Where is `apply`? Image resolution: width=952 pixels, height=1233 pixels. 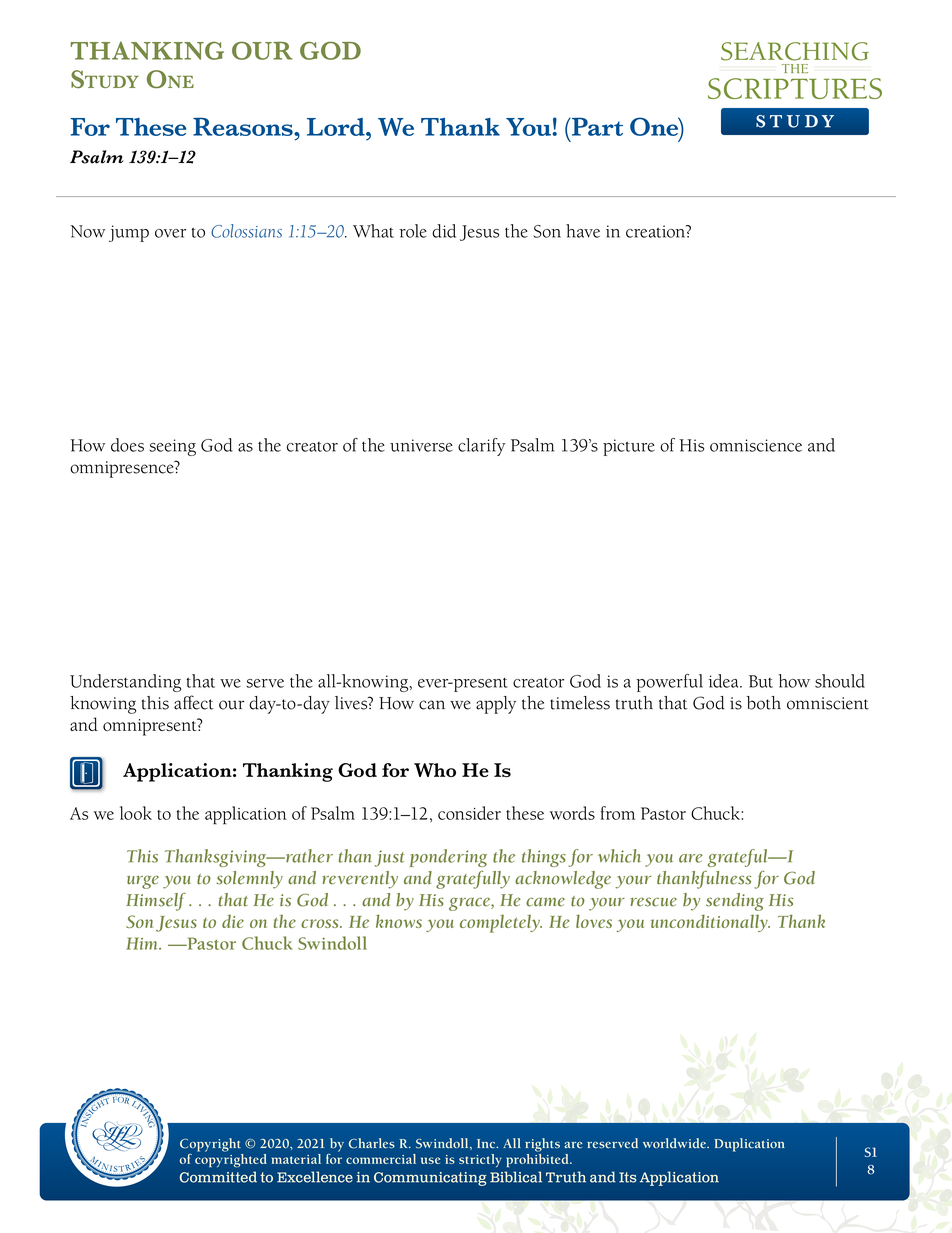 apply is located at coordinates (496, 705).
